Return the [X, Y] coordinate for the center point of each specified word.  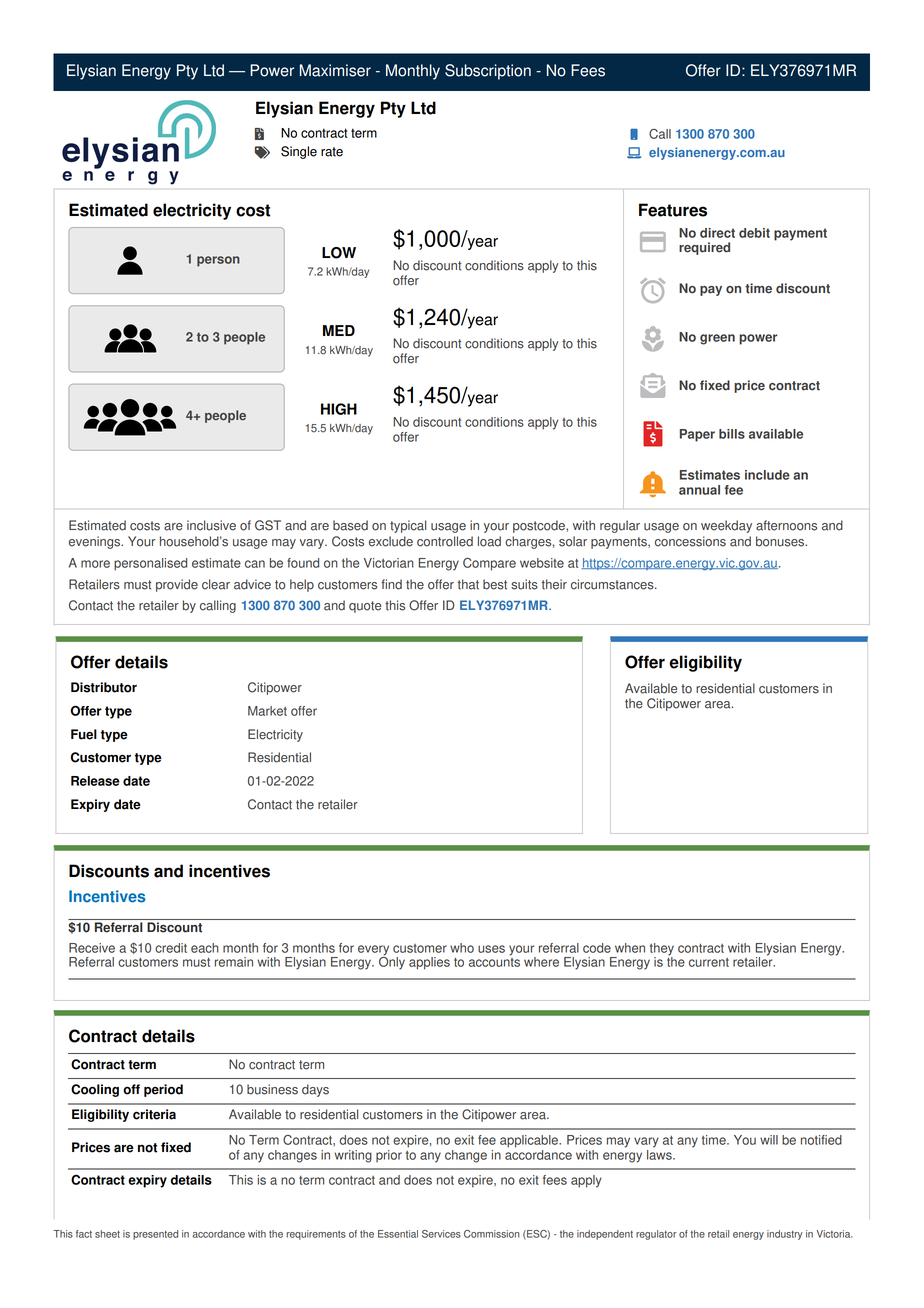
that [468, 584]
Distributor [104, 687]
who [462, 948]
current [709, 962]
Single [299, 152]
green [717, 339]
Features [673, 210]
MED [339, 330]
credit [171, 948]
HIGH [339, 409]
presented [155, 1235]
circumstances [613, 584]
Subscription [488, 72]
